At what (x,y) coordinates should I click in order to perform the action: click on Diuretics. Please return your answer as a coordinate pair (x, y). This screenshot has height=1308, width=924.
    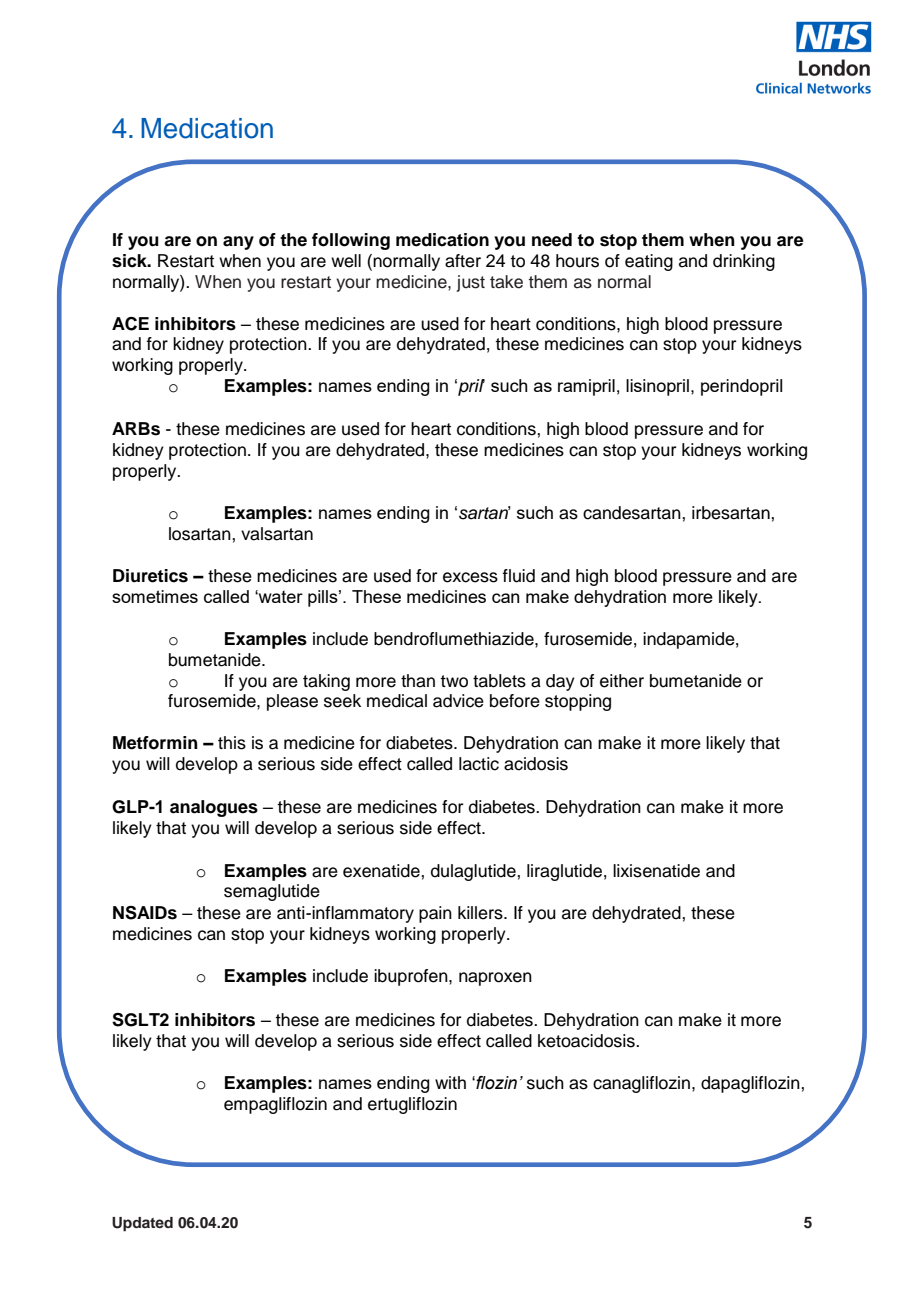
    Looking at the image, I should click on (150, 576).
